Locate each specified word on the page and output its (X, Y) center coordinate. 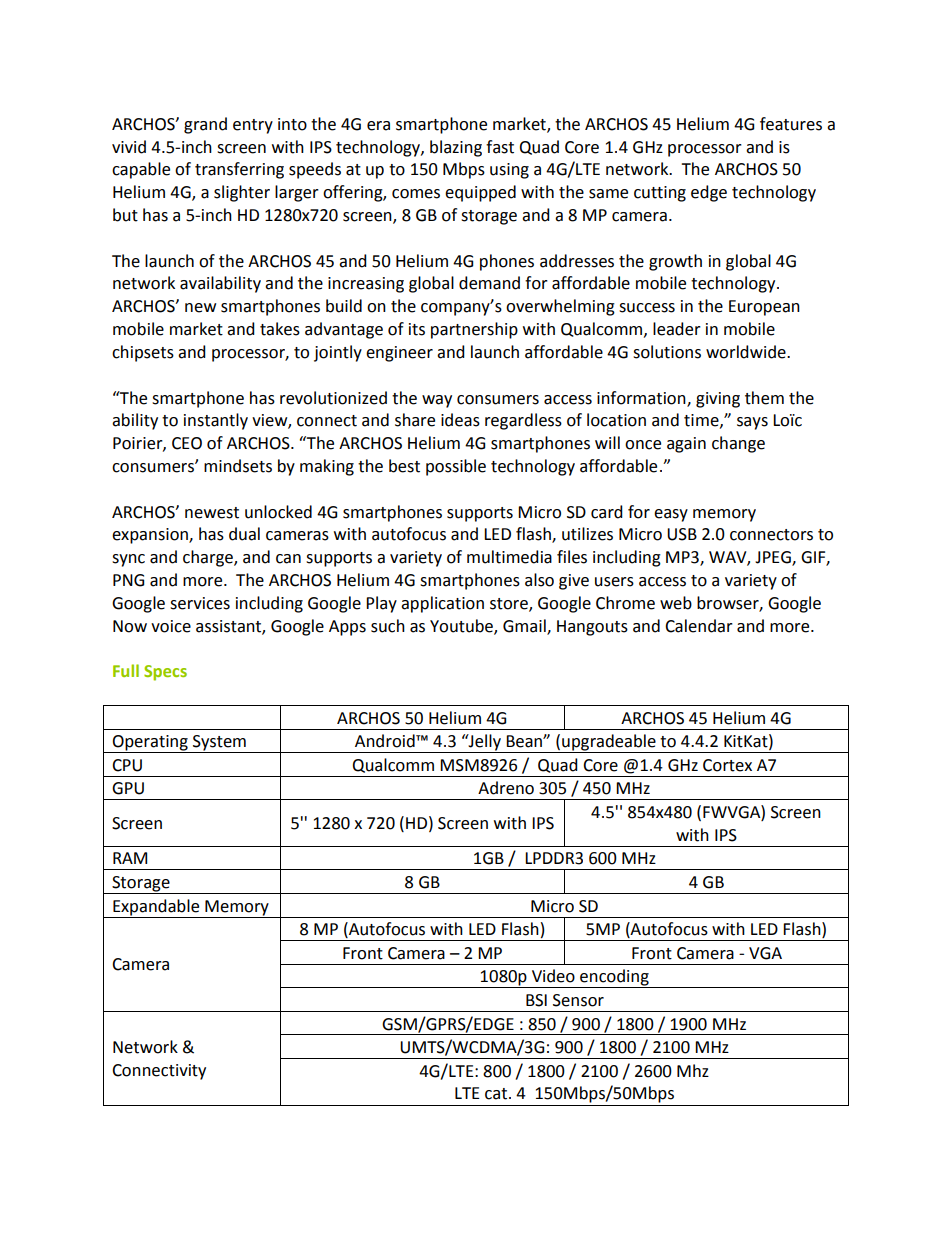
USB (682, 534)
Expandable (156, 907)
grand (205, 125)
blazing (456, 148)
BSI (536, 1000)
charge (209, 558)
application (442, 604)
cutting (660, 194)
